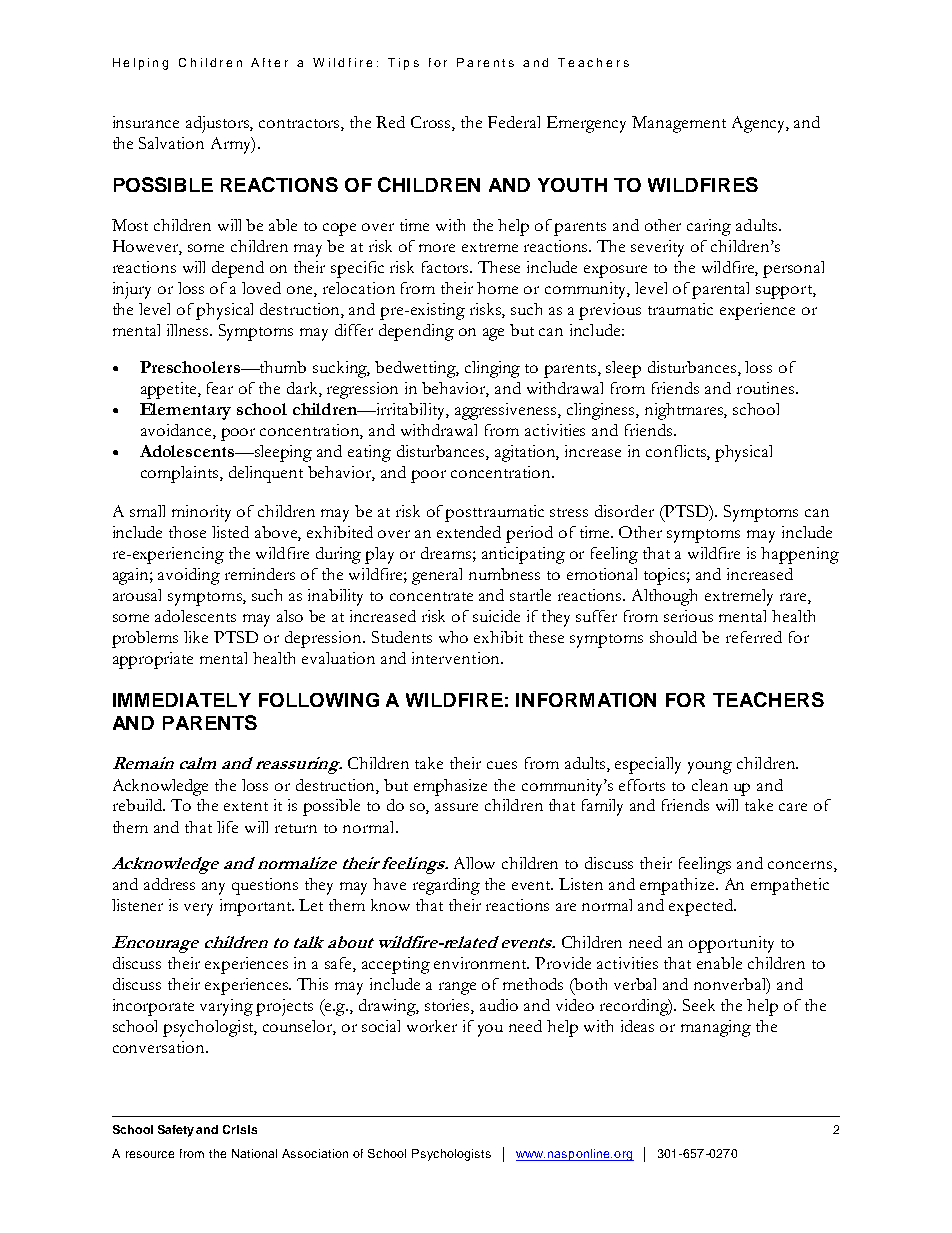 Image resolution: width=952 pixels, height=1233 pixels. What do you see at coordinates (754, 637) in the screenshot?
I see `referred` at bounding box center [754, 637].
